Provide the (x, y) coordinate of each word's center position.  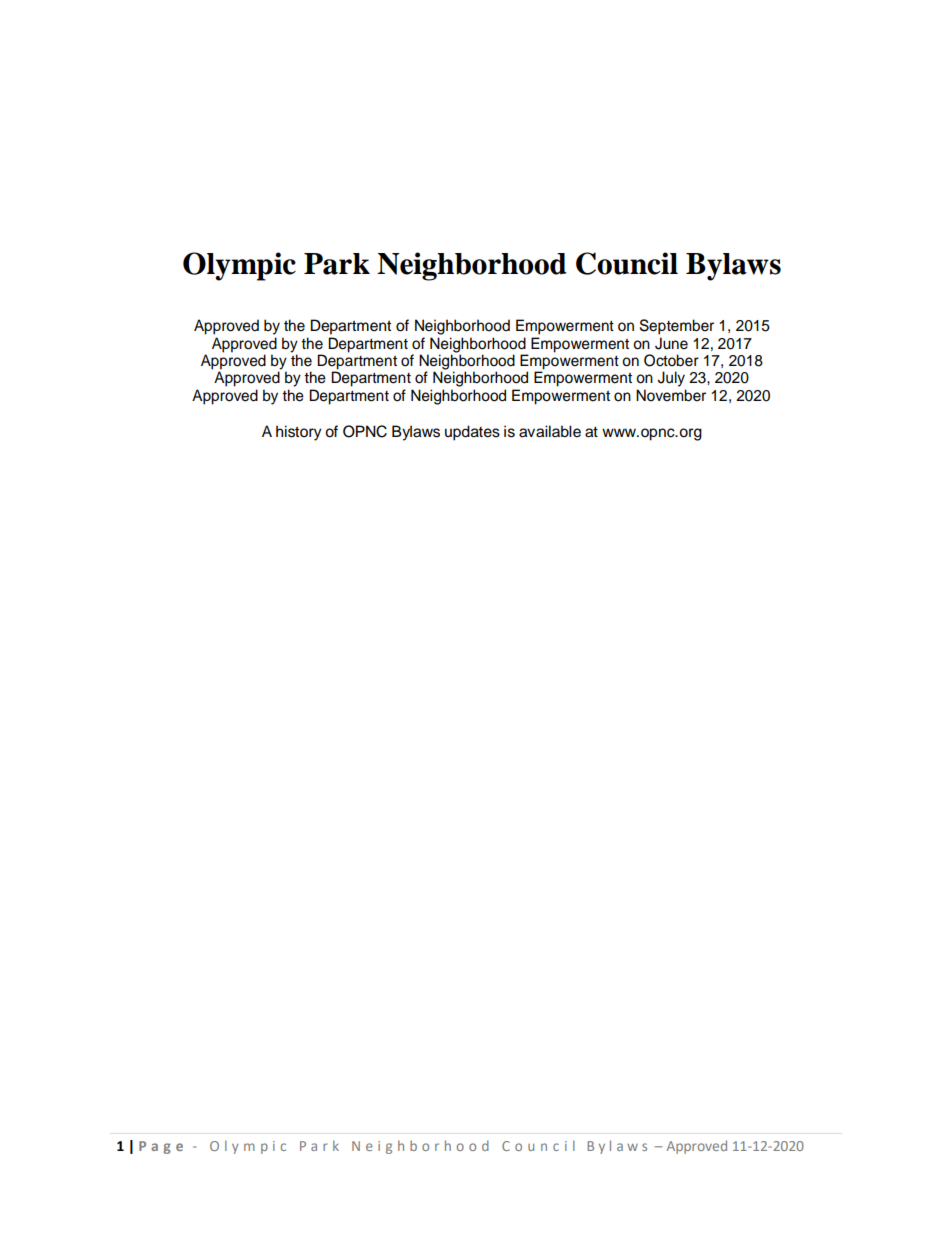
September (677, 327)
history (299, 433)
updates (472, 433)
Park (337, 264)
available (550, 431)
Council (627, 263)
